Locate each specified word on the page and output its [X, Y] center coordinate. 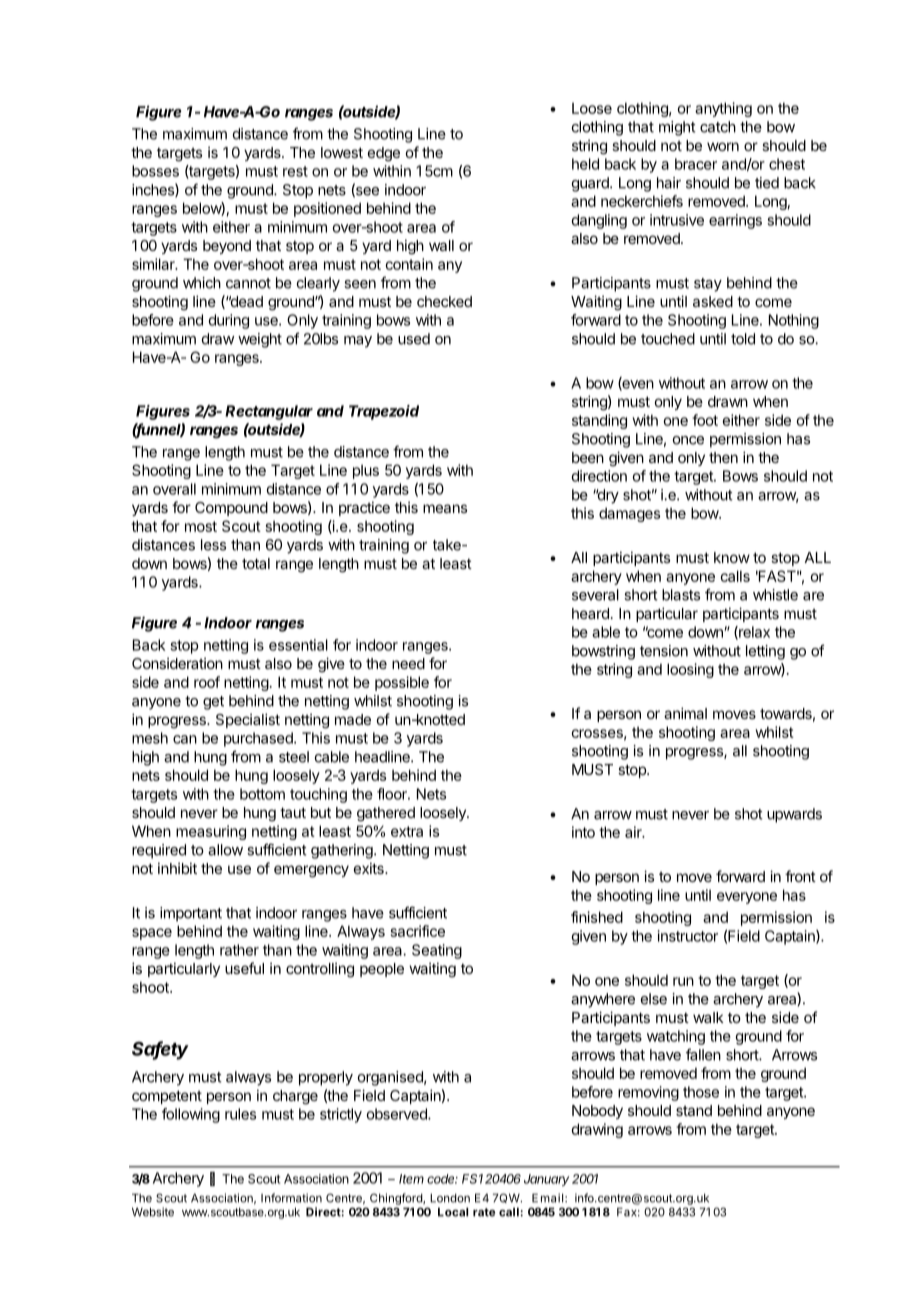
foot [705, 420]
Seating [437, 951]
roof [207, 682]
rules [240, 1114]
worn [723, 146]
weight [260, 340]
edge [384, 154]
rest [295, 171]
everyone [747, 898]
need [408, 663]
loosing [690, 670]
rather [239, 950]
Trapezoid [384, 412]
